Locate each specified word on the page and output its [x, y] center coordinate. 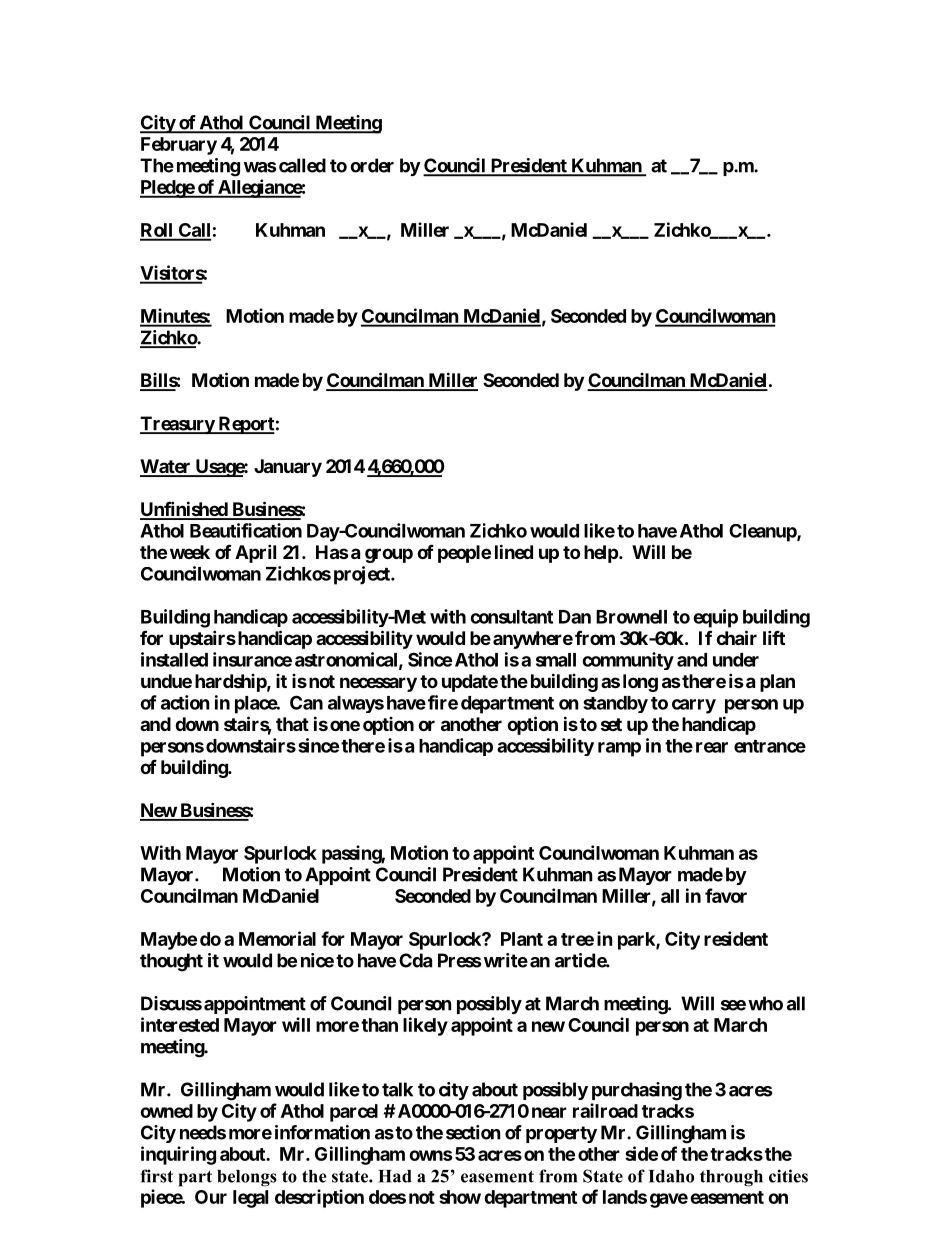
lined [514, 551]
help [602, 554]
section [473, 1132]
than [379, 1025]
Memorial [277, 938]
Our [211, 1197]
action [185, 702]
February [179, 146]
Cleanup [763, 533]
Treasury [178, 425]
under [736, 660]
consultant [511, 617]
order [372, 165]
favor [726, 895]
